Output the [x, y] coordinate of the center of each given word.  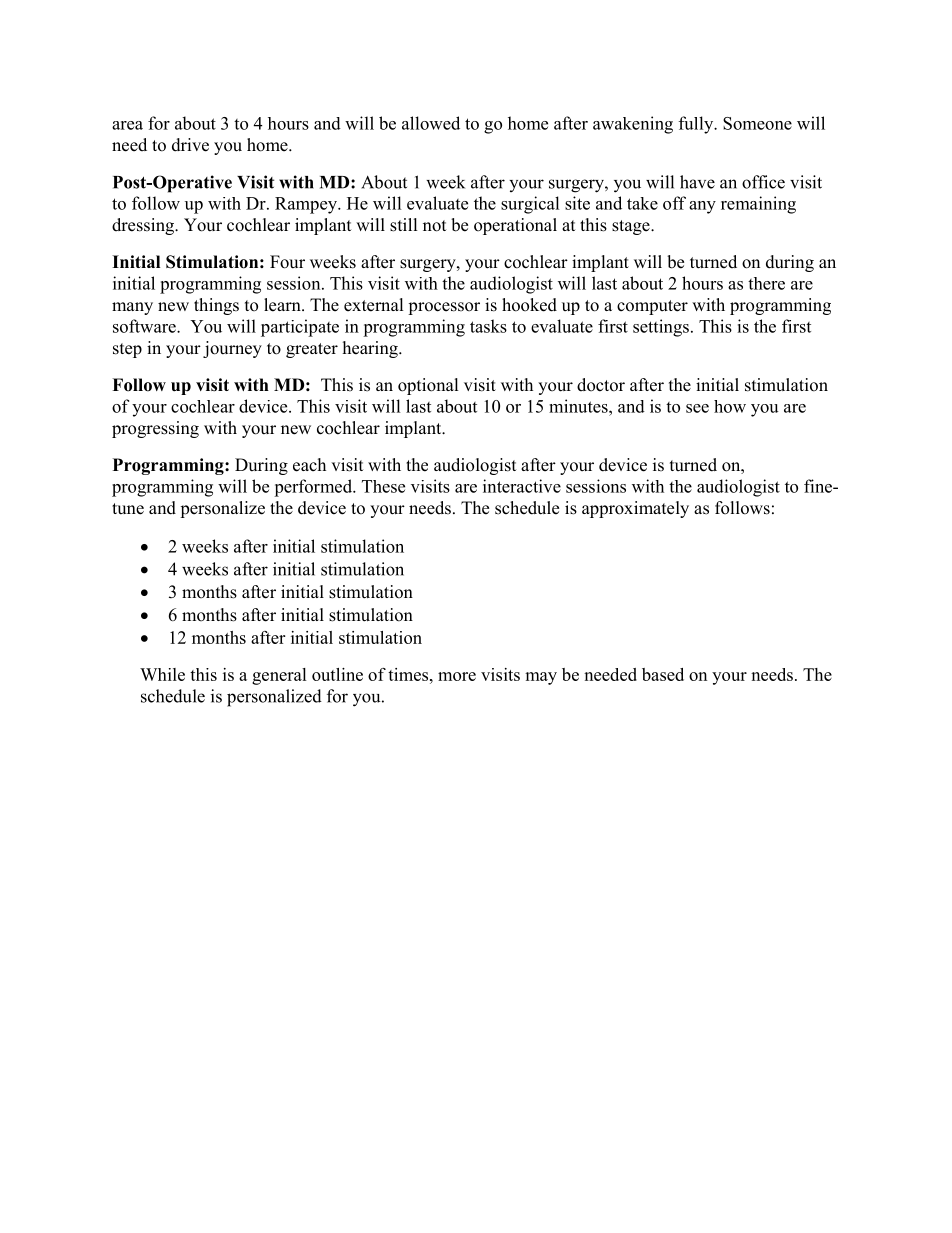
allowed [431, 123]
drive [190, 145]
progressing [155, 429]
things [216, 306]
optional [428, 386]
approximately [635, 509]
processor [444, 308]
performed [314, 488]
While [162, 674]
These [383, 486]
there [766, 283]
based [663, 674]
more [457, 676]
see [697, 408]
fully [697, 125]
